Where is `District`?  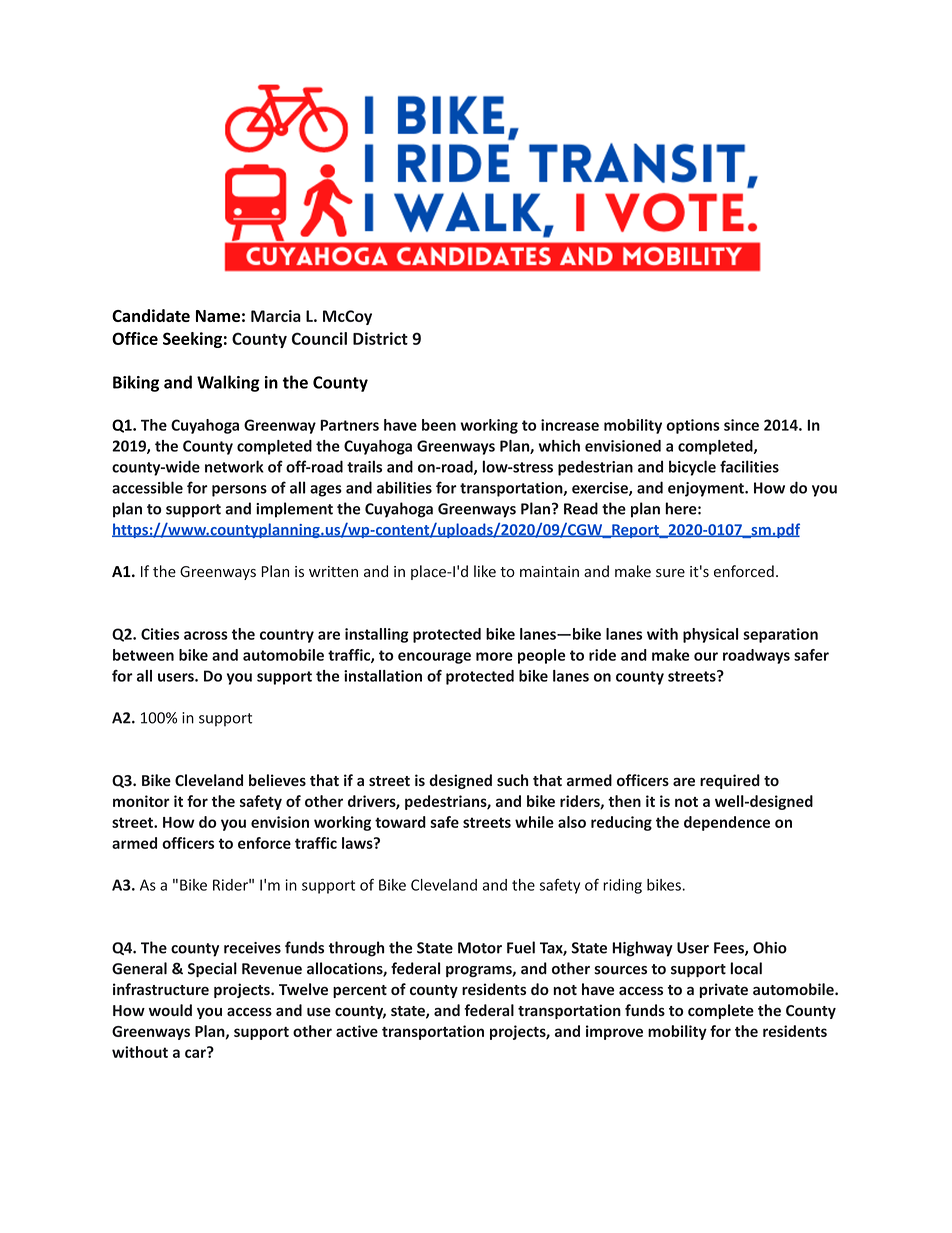 District is located at coordinates (380, 338).
